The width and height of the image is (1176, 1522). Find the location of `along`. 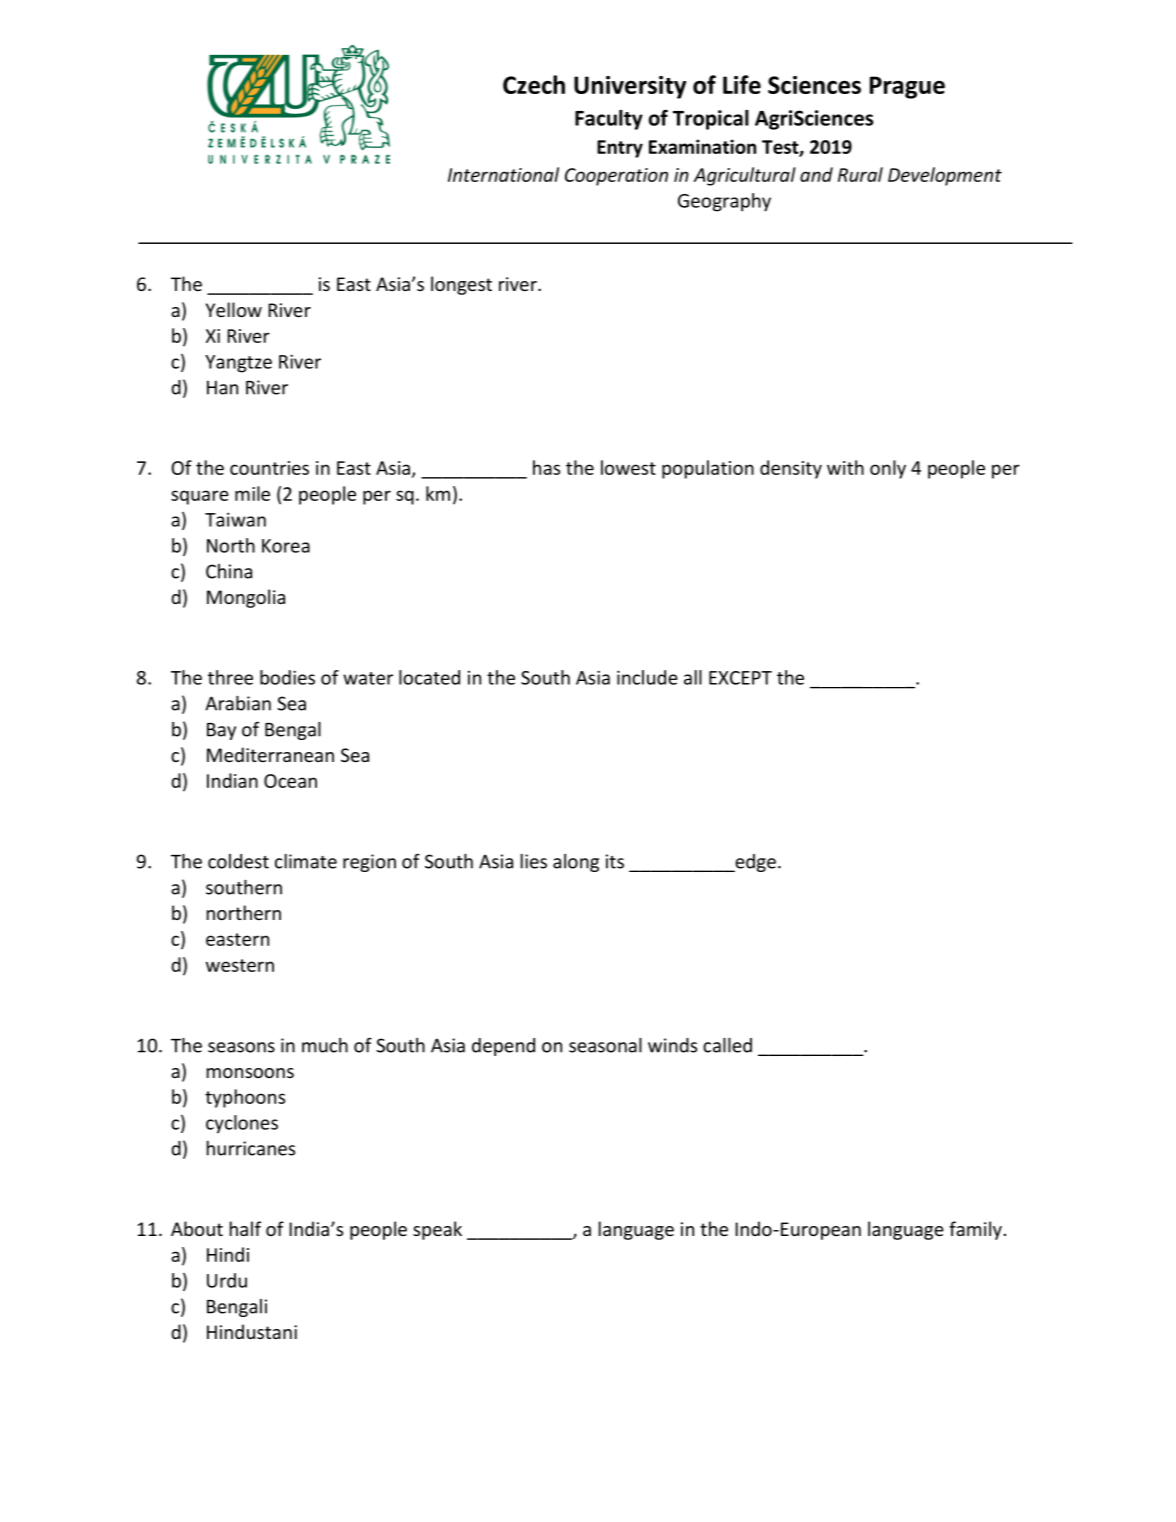

along is located at coordinates (576, 863).
